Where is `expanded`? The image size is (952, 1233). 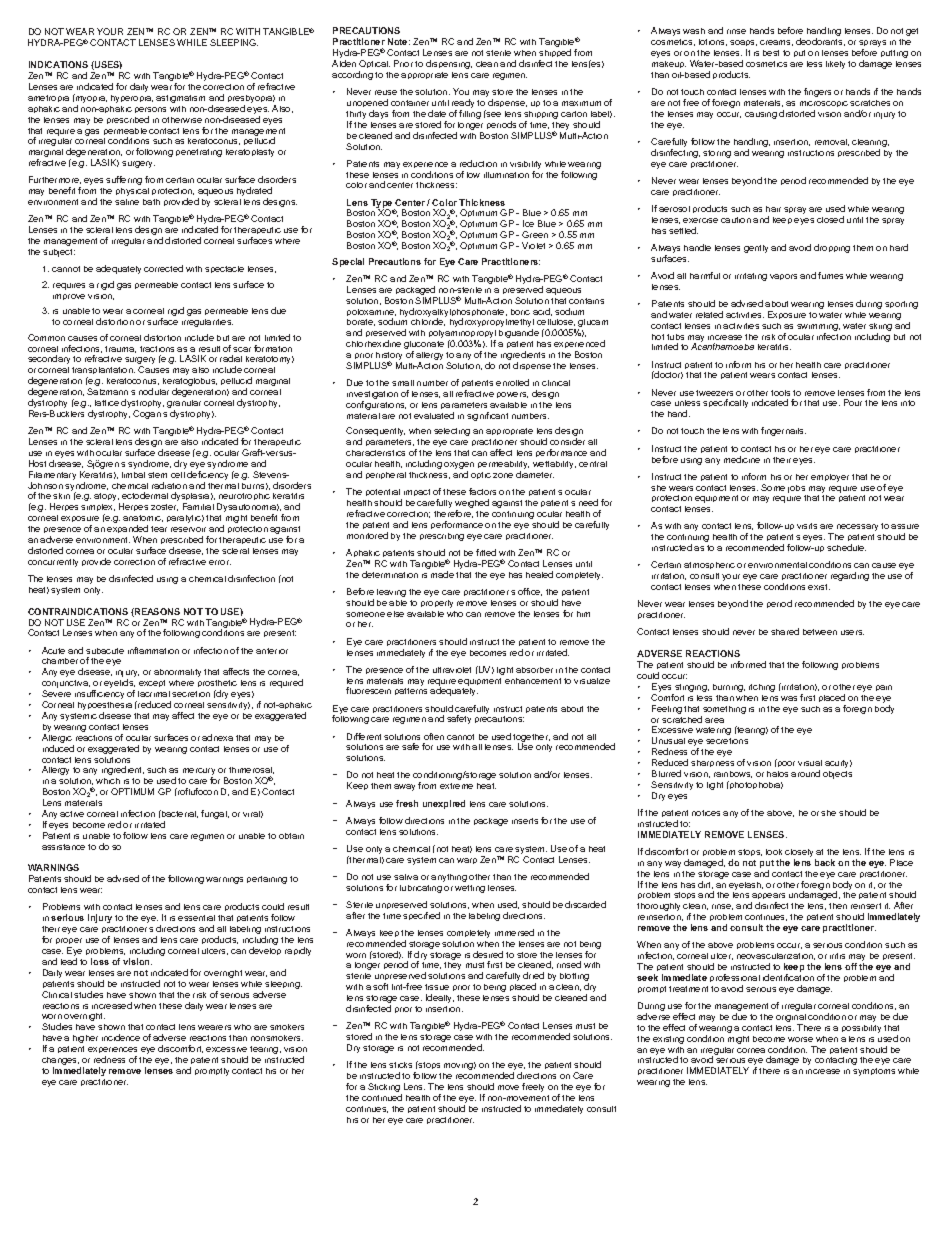
expanded is located at coordinates (127, 531).
